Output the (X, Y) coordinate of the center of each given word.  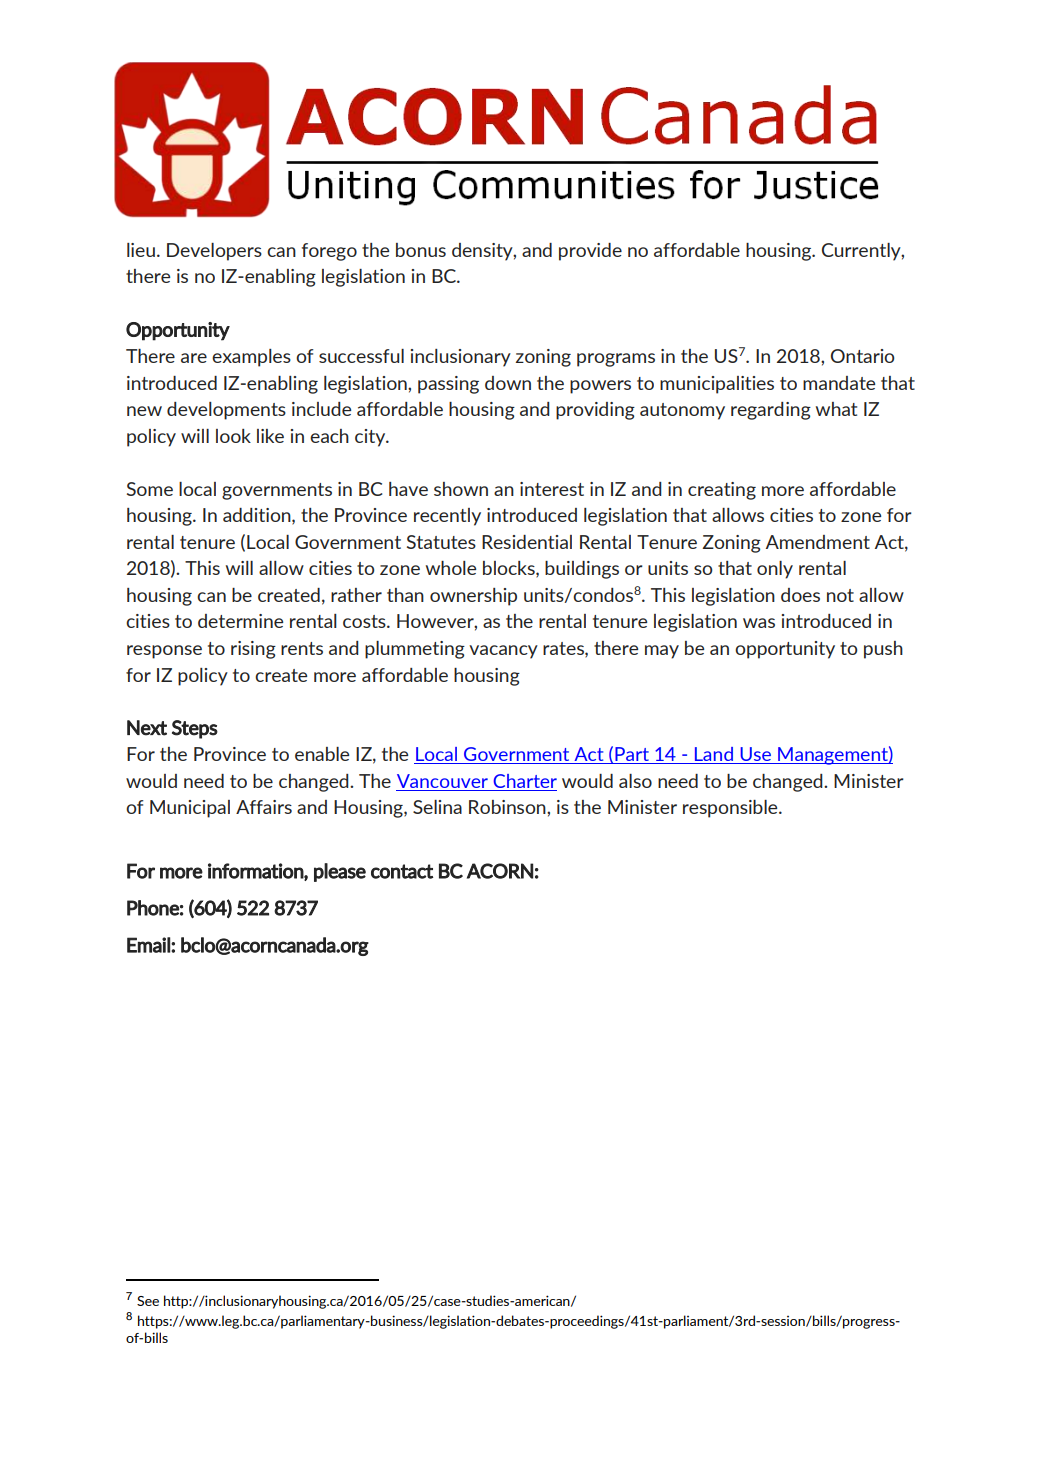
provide (590, 252)
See (148, 1301)
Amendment (818, 542)
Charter (525, 781)
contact (402, 871)
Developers (214, 252)
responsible (731, 809)
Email (149, 945)
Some (150, 489)
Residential (527, 542)
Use (755, 755)
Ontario (862, 356)
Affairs (264, 807)
